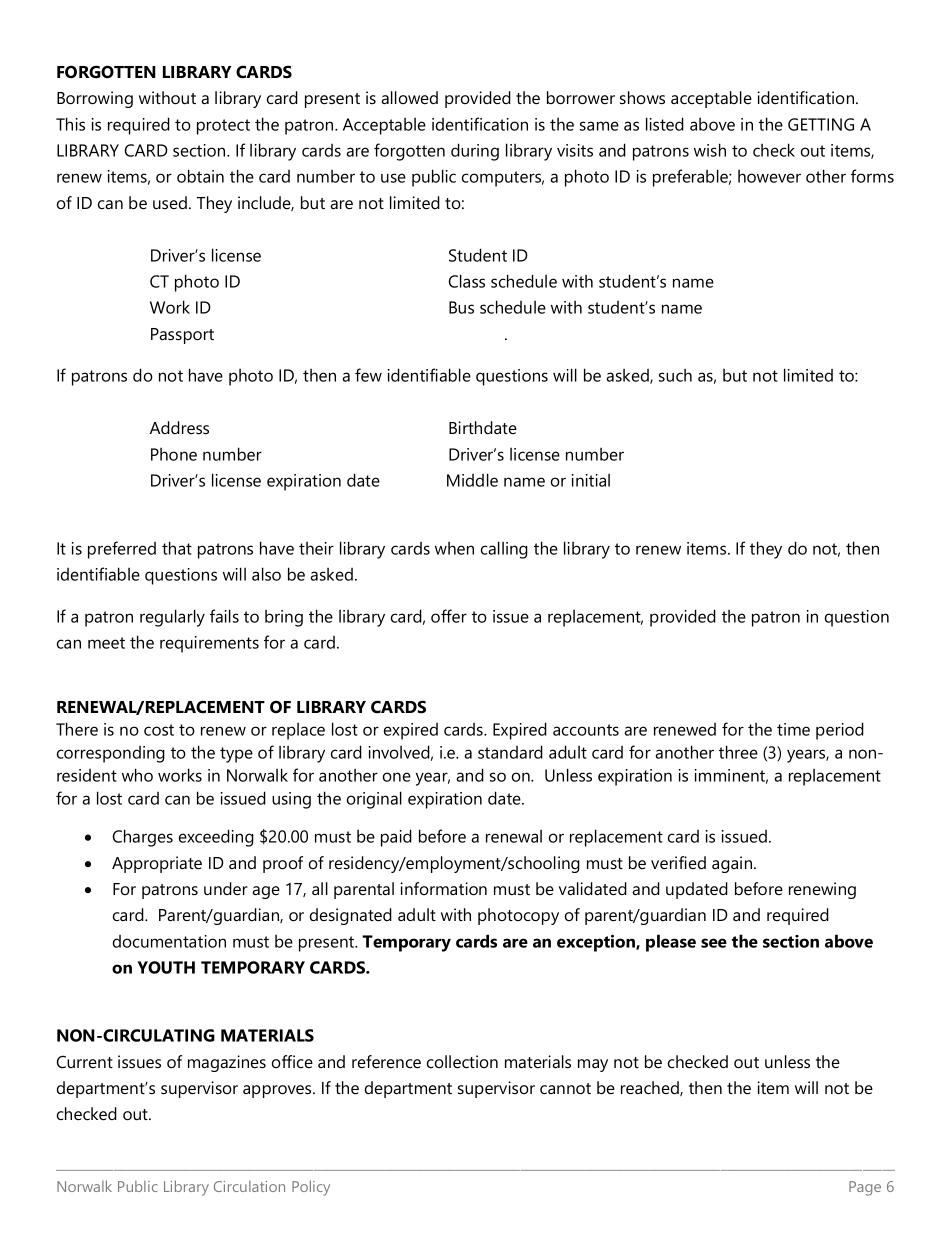 The image size is (952, 1233). What do you see at coordinates (793, 729) in the image?
I see `time` at bounding box center [793, 729].
